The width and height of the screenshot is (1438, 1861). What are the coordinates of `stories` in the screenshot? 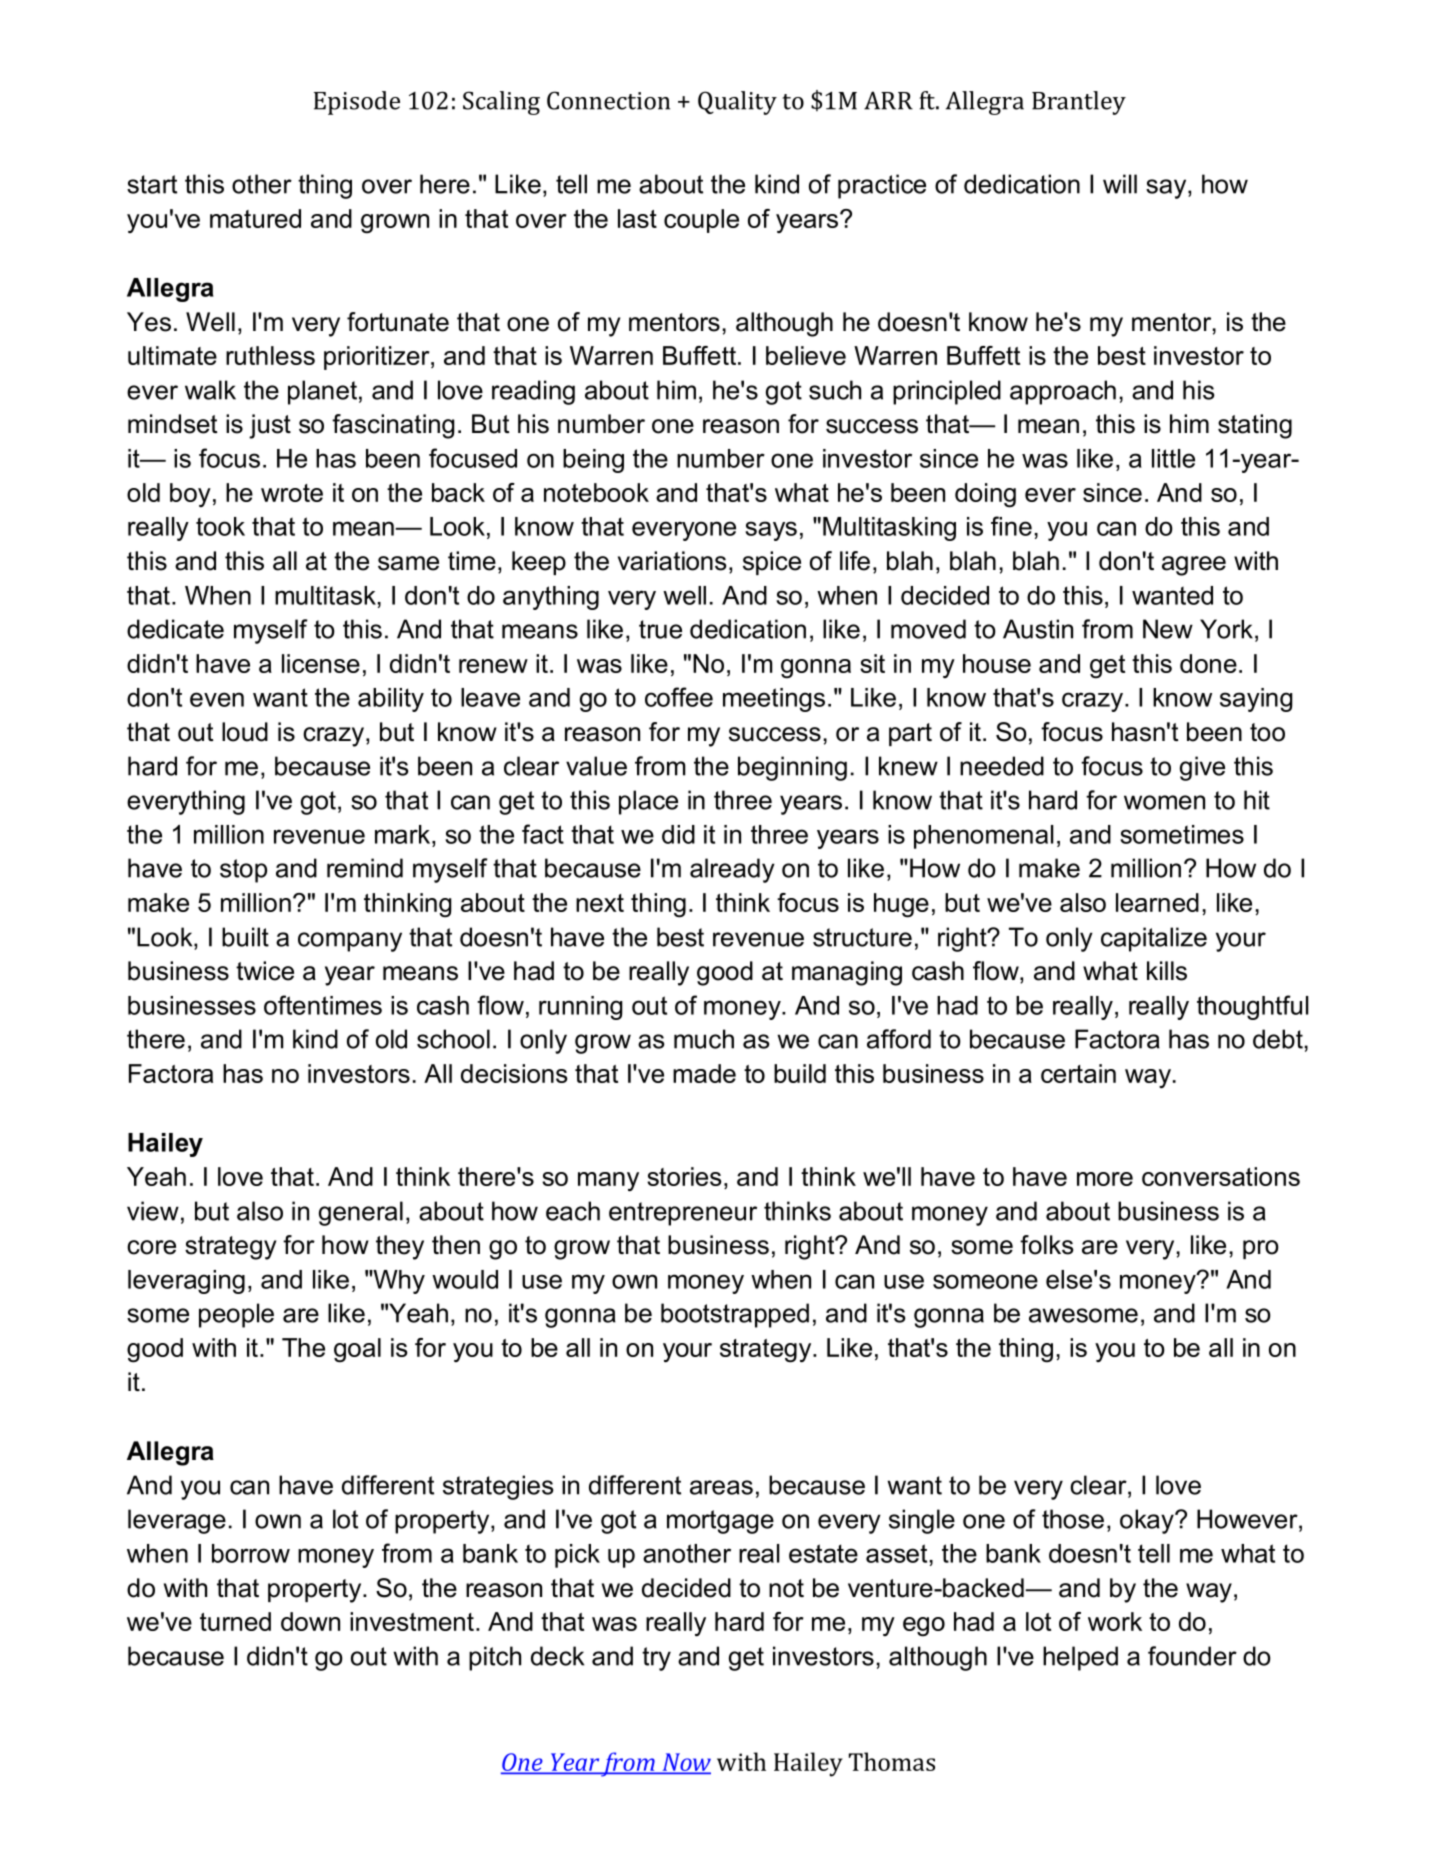 It's located at (684, 1176).
